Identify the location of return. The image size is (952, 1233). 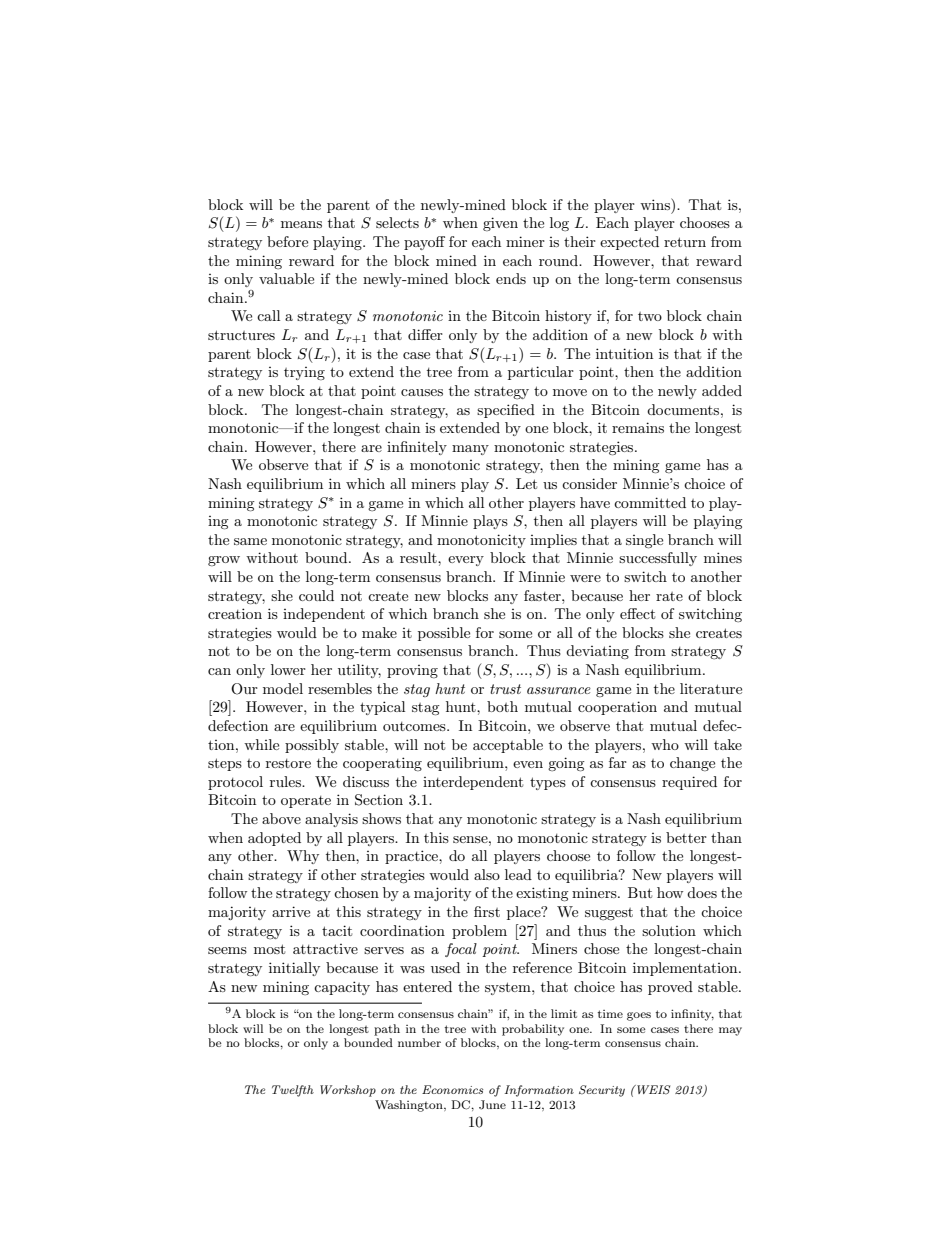
(685, 242).
